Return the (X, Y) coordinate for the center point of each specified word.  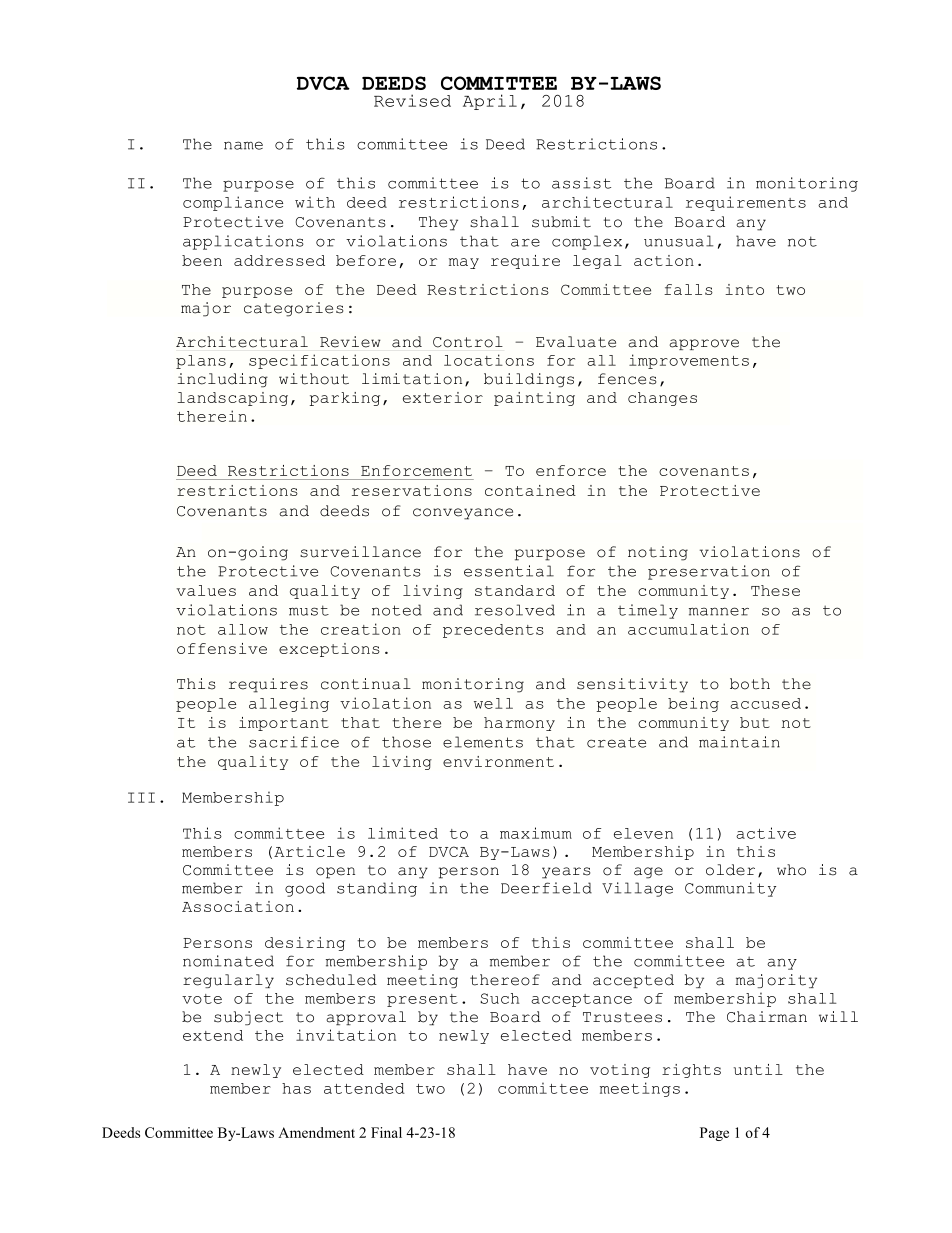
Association (238, 906)
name (243, 145)
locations (489, 360)
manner (719, 611)
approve (704, 344)
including (222, 380)
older (730, 870)
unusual (678, 241)
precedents (493, 631)
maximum (536, 833)
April (490, 102)
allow (243, 629)
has (296, 1088)
